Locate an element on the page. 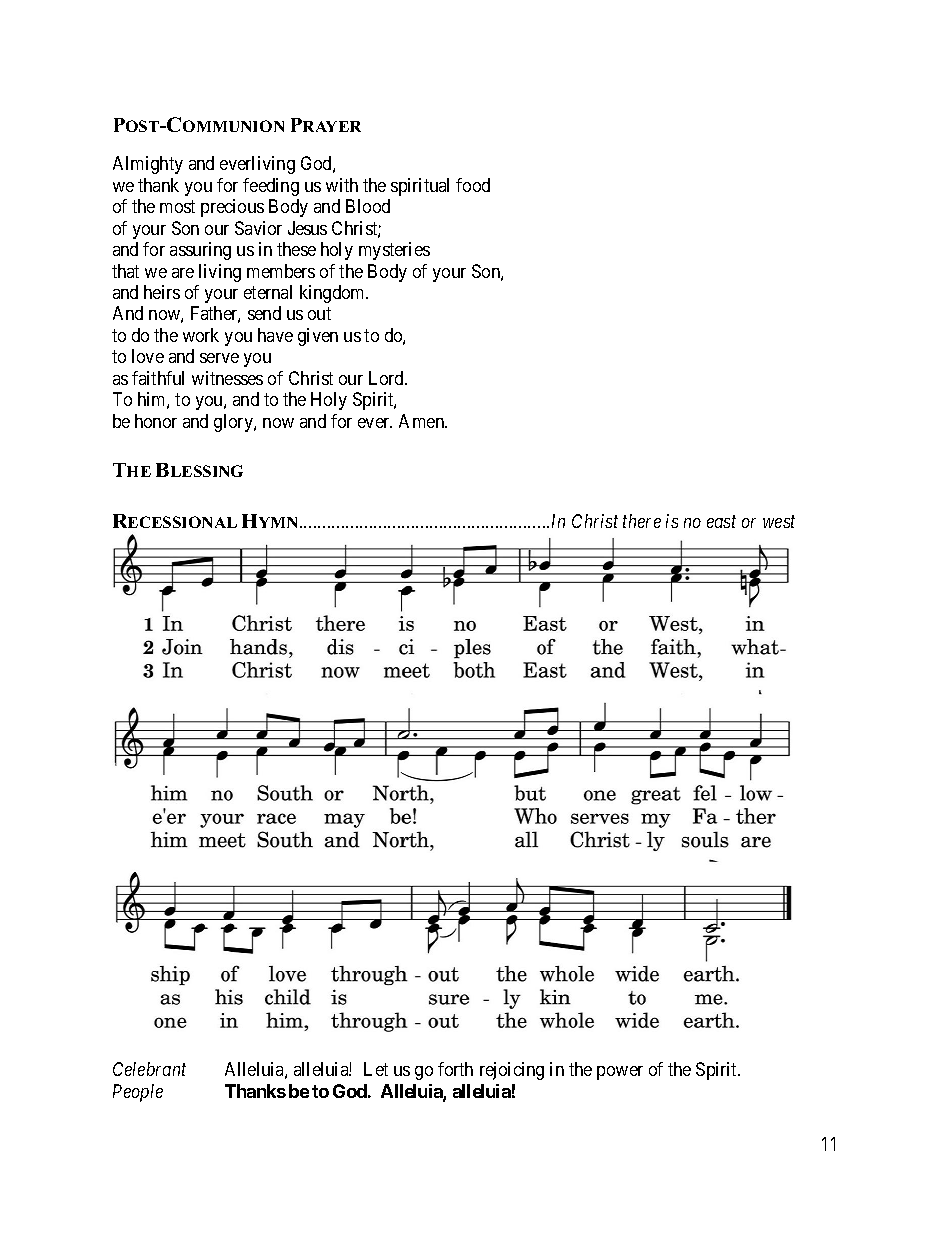 This image has width=952, height=1233. east is located at coordinates (721, 522).
